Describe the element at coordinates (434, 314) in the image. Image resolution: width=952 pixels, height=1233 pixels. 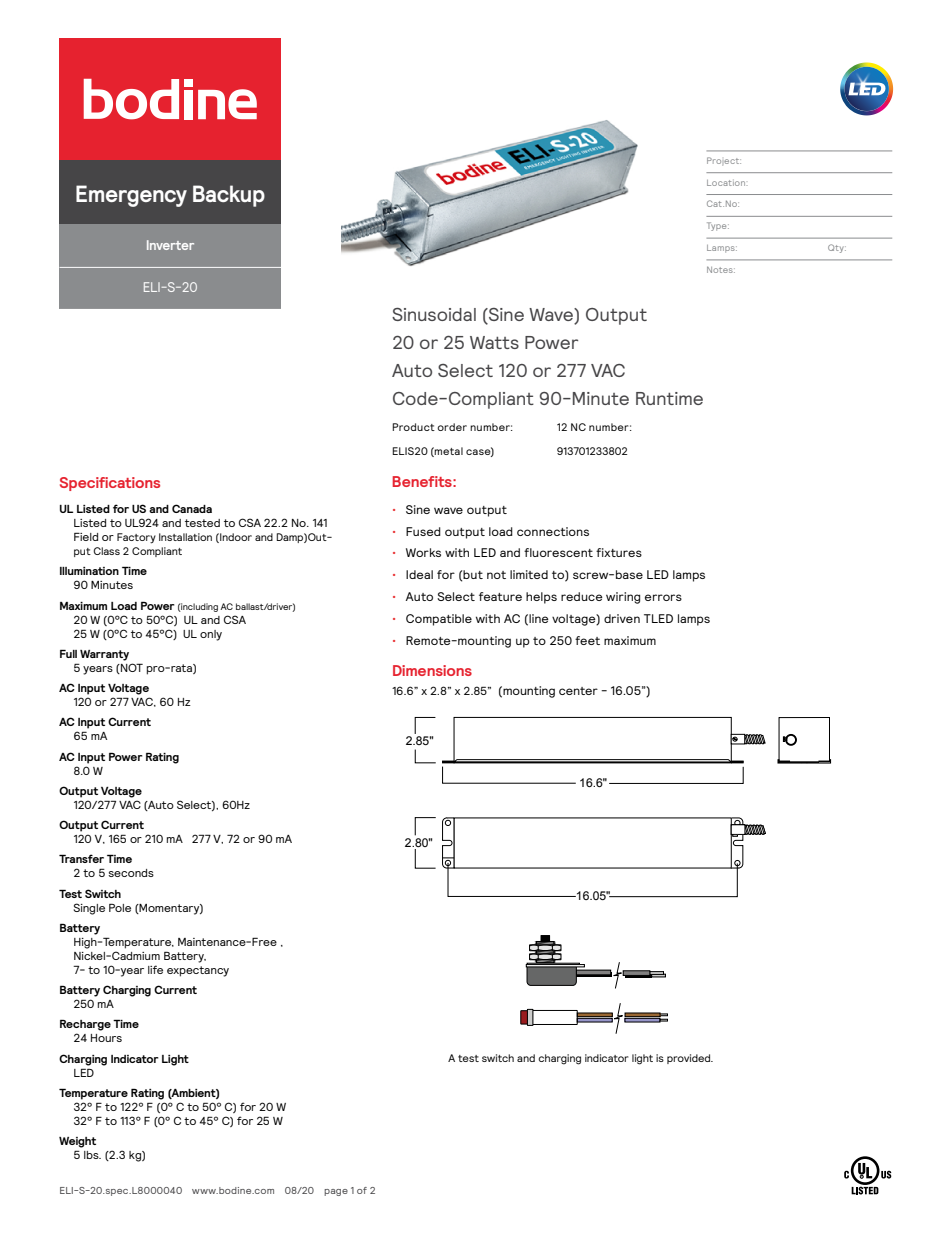
I see `Sinusoidal` at that location.
